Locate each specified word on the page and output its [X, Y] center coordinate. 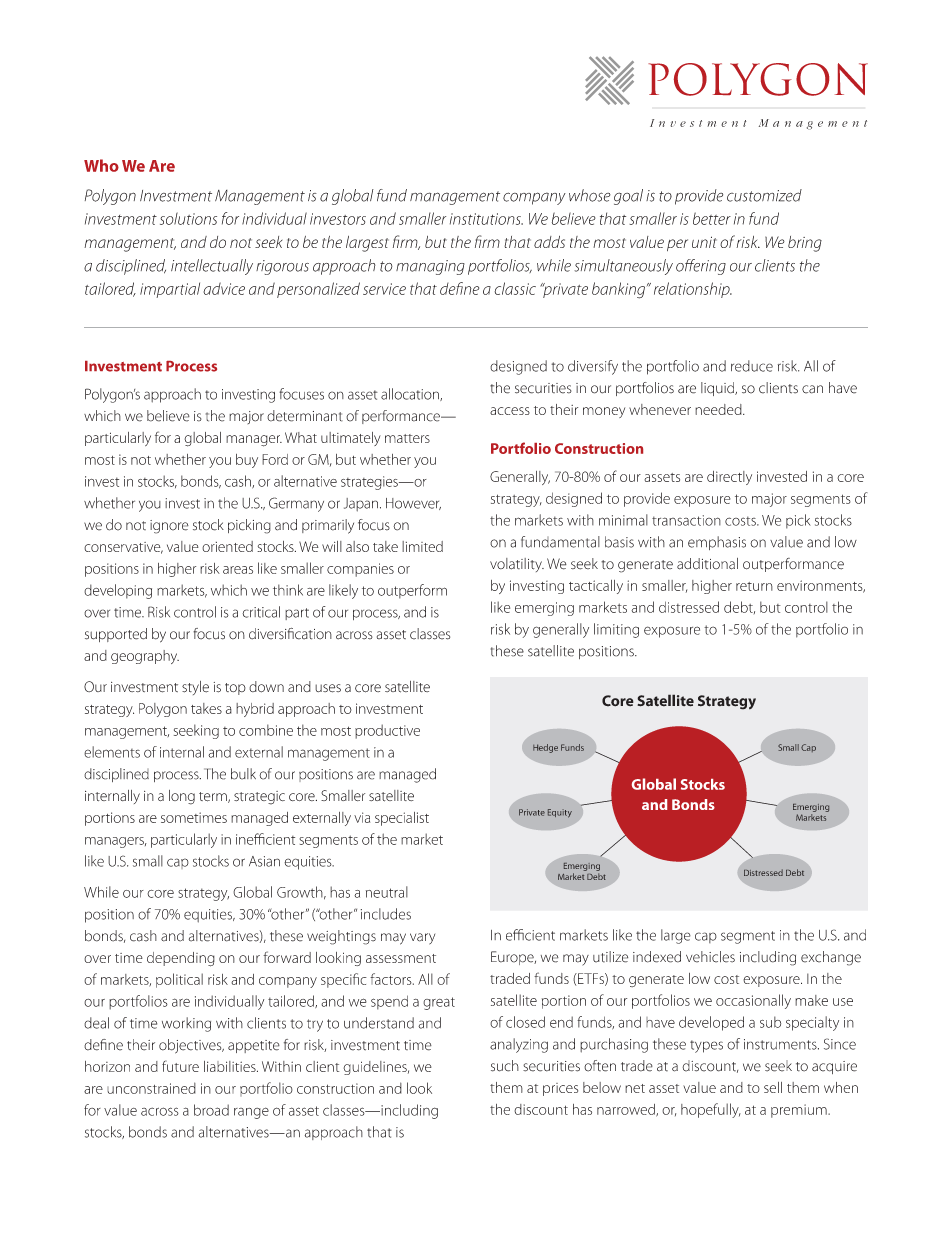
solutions [188, 218]
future [180, 1066]
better [712, 218]
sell [773, 1087]
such [505, 1066]
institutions [486, 219]
